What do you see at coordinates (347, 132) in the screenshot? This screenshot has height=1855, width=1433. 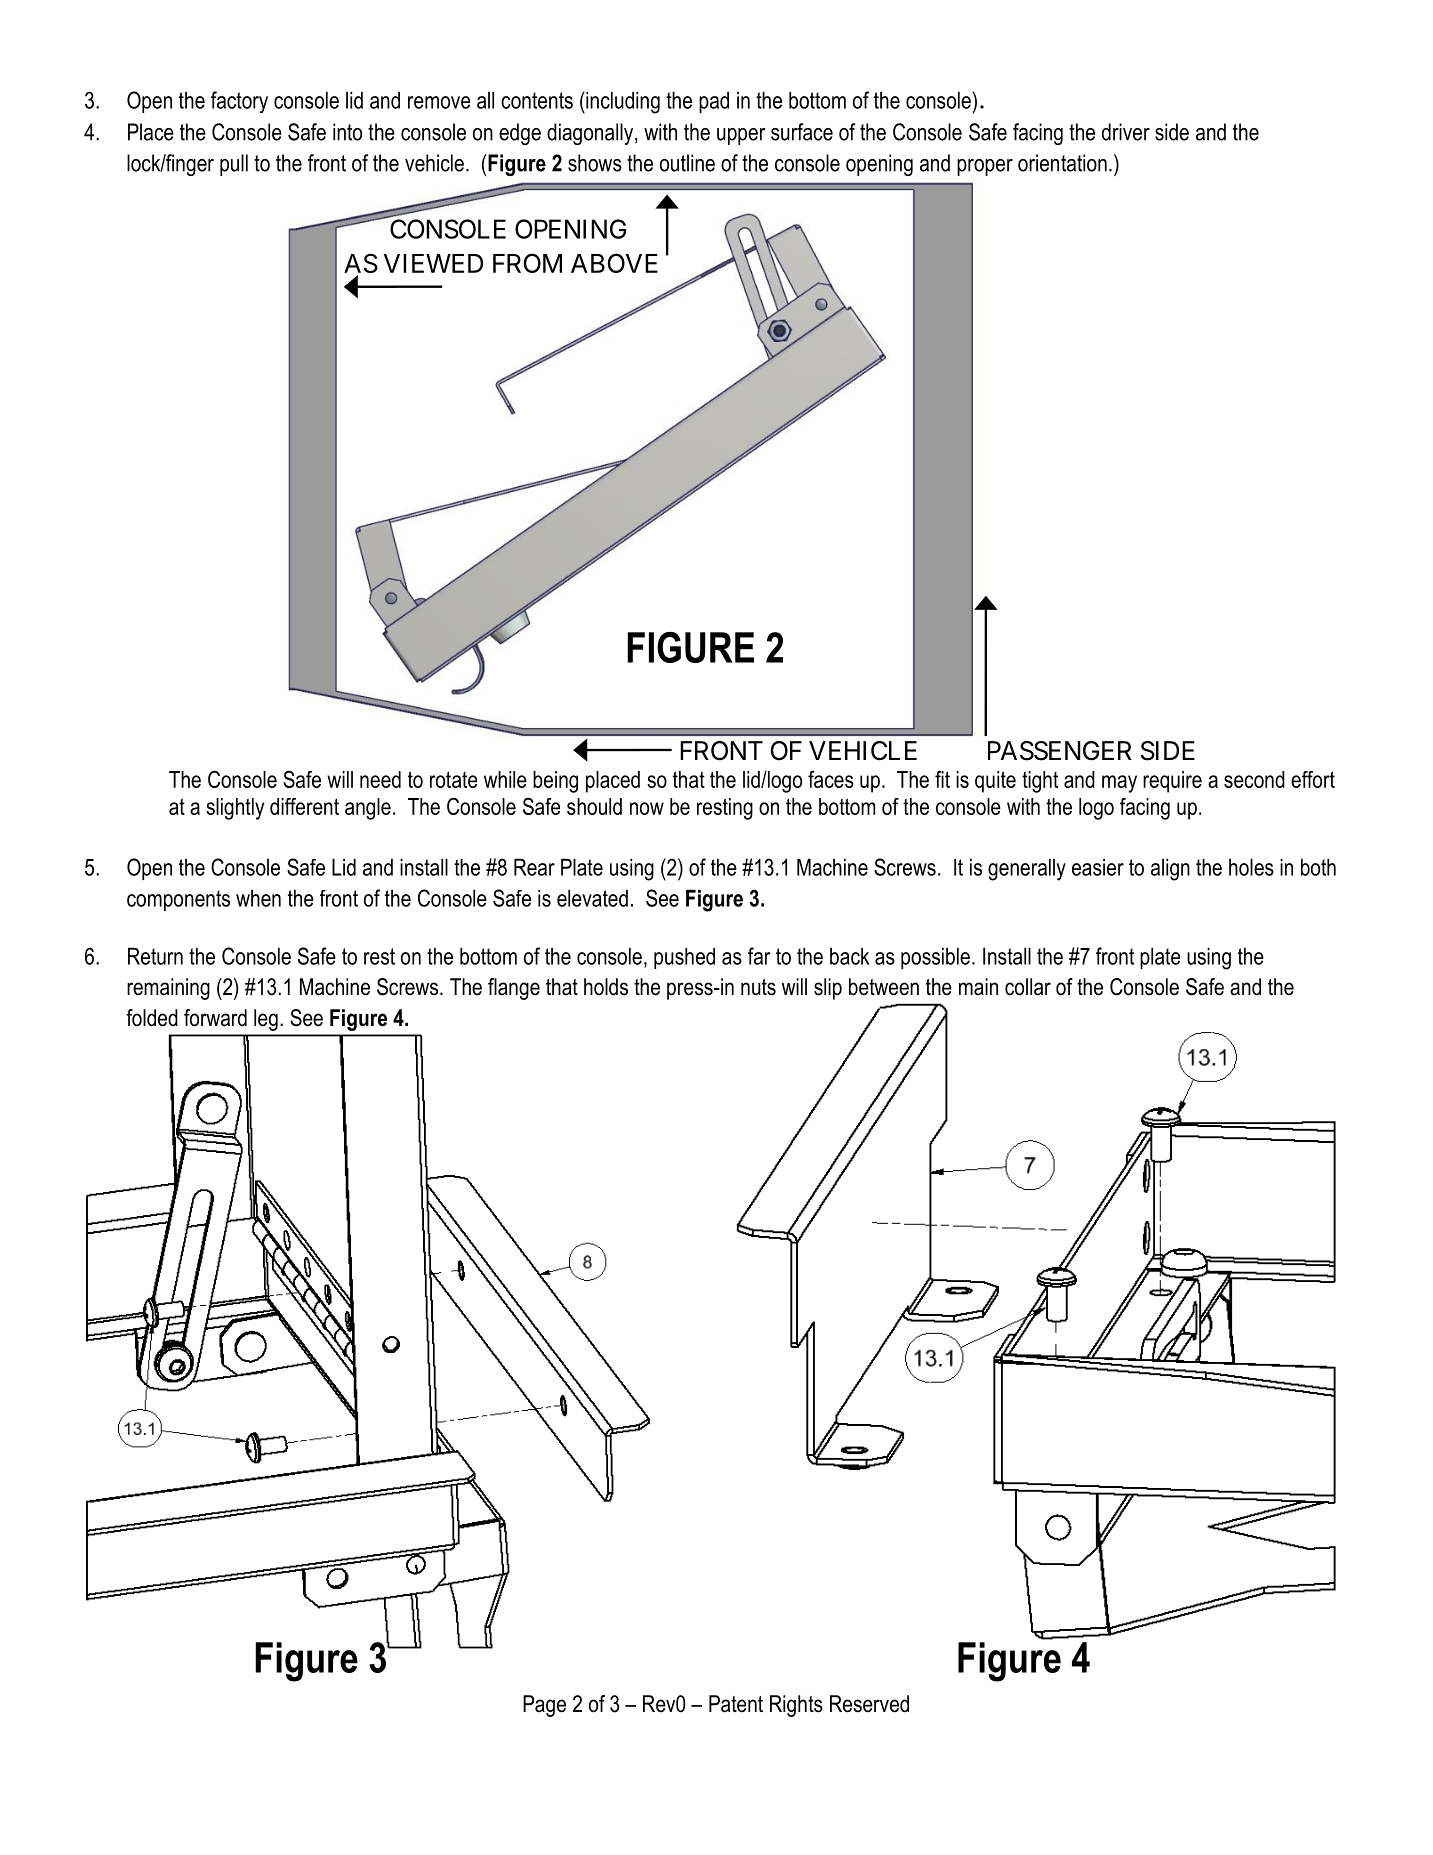 I see `into` at bounding box center [347, 132].
